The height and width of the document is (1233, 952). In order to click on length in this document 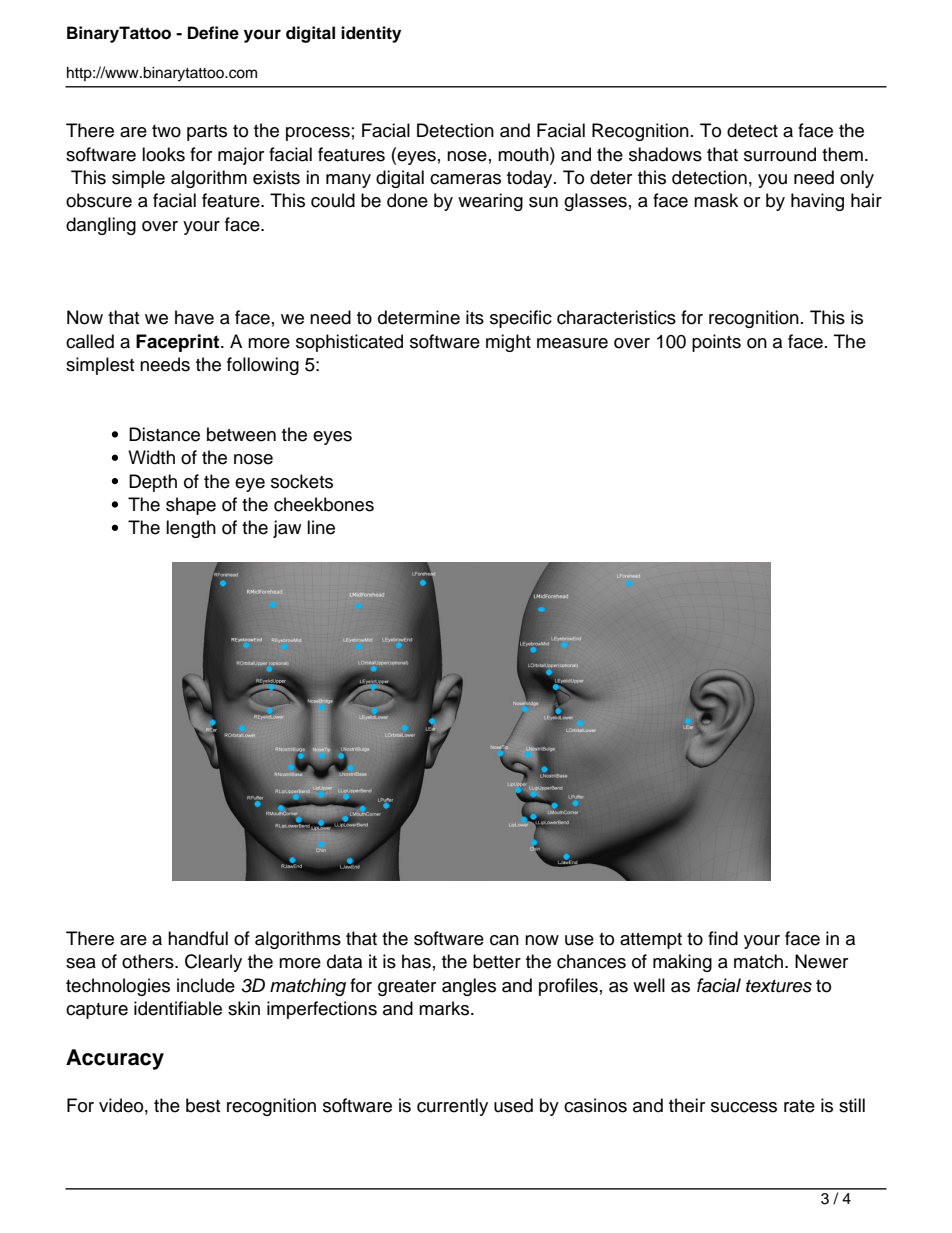, I will do `click(191, 529)`.
